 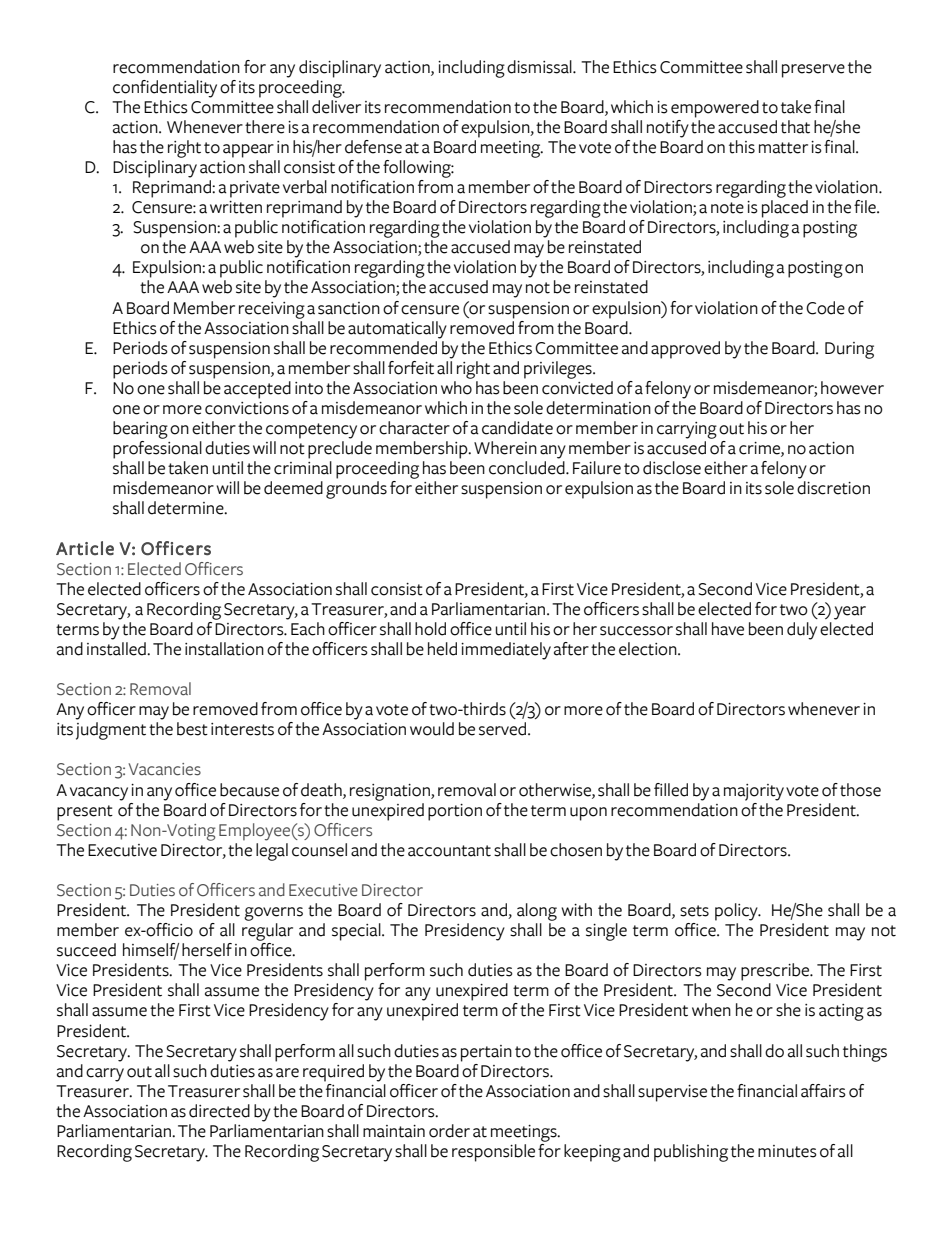 I want to click on receiving, so click(x=272, y=310).
